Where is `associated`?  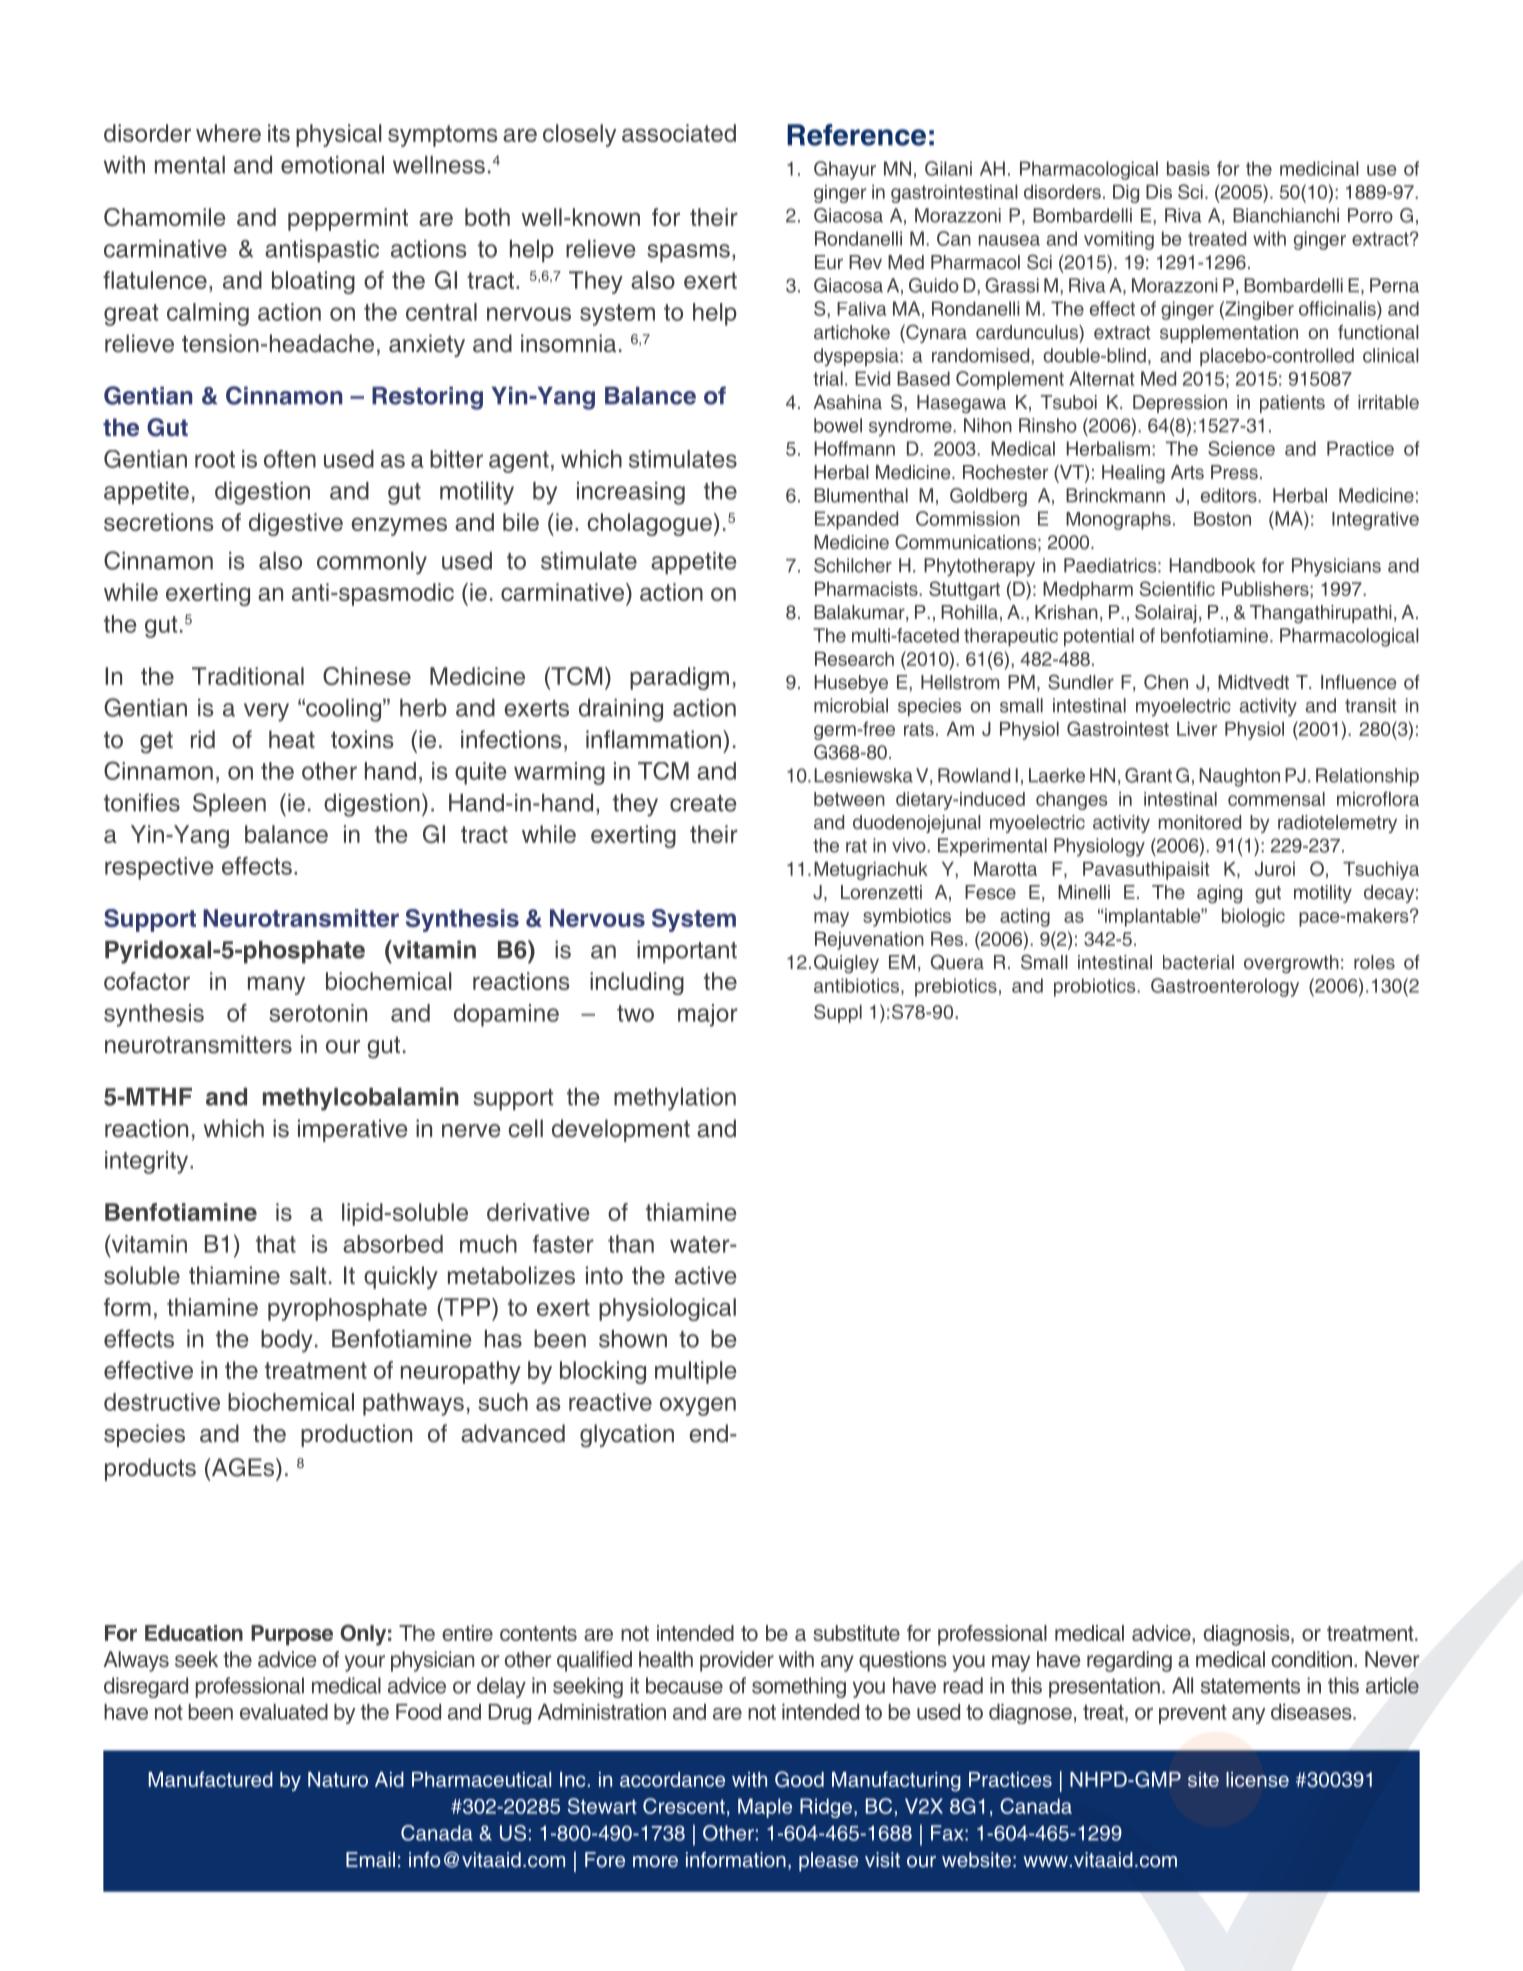 associated is located at coordinates (679, 133).
